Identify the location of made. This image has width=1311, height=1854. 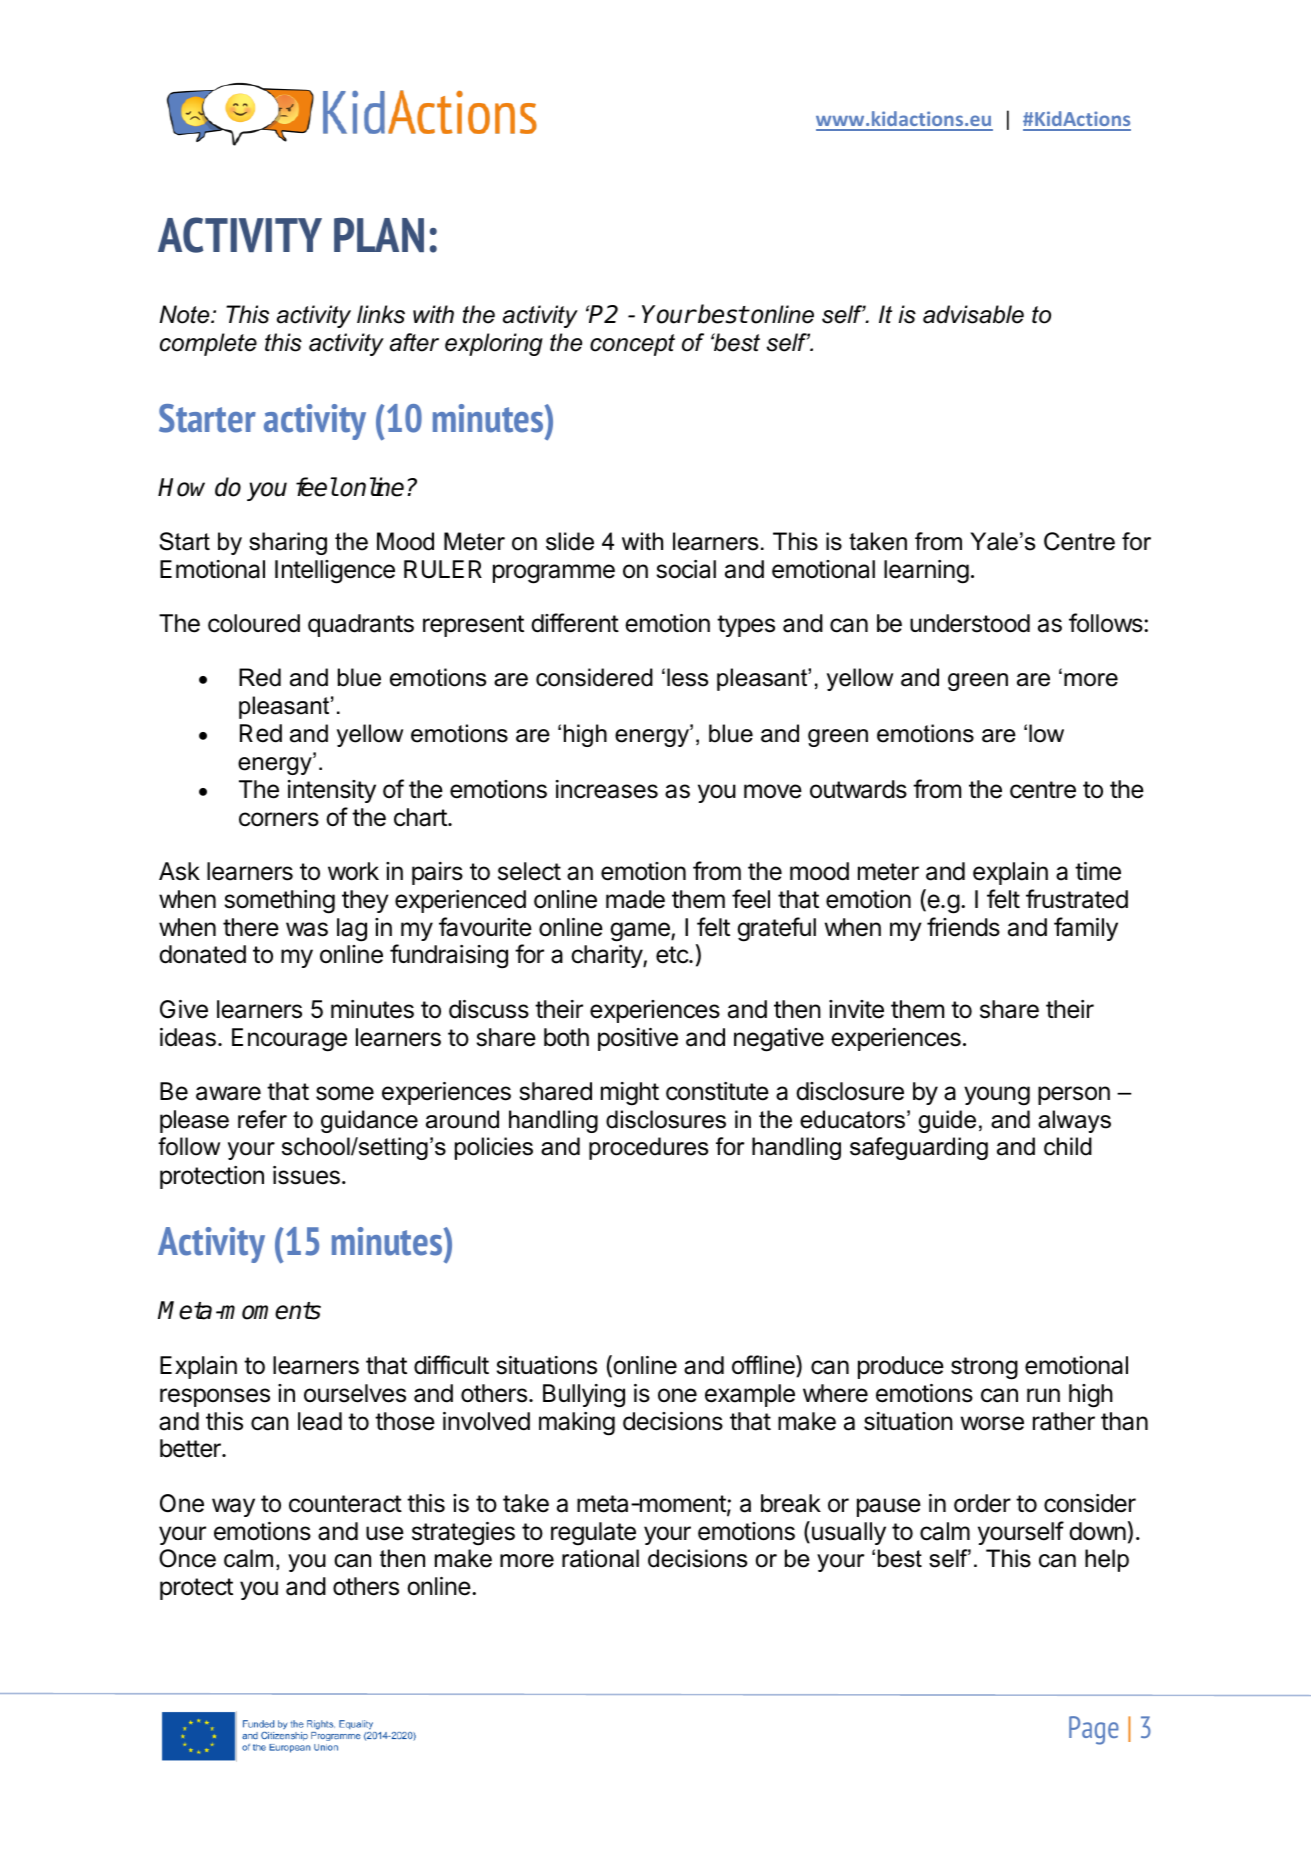
(635, 899).
